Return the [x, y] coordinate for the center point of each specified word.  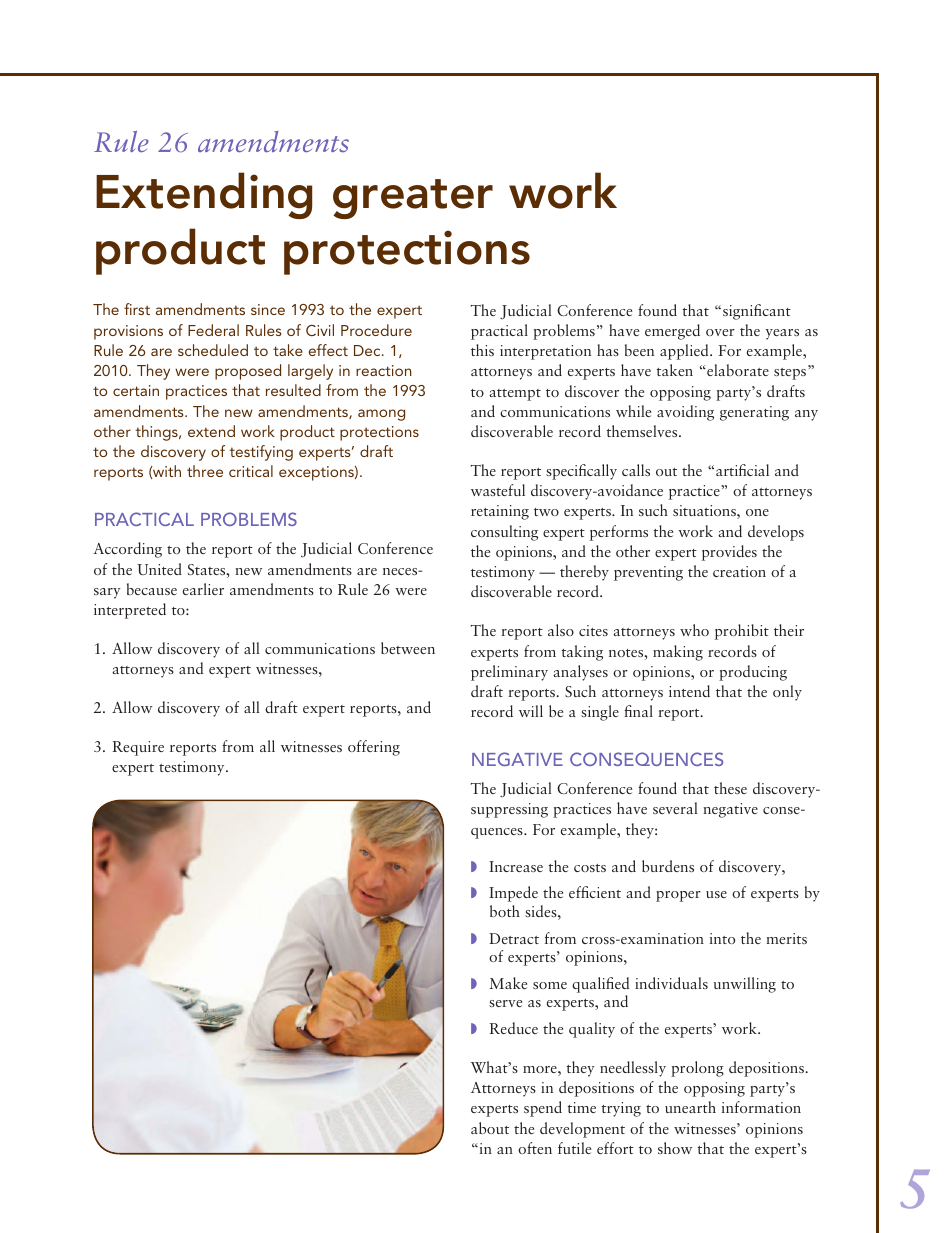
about [490, 1128]
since [268, 309]
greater [413, 199]
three [205, 471]
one [757, 512]
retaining [500, 512]
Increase [516, 866]
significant [757, 312]
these [730, 788]
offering [374, 748]
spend [543, 1109]
